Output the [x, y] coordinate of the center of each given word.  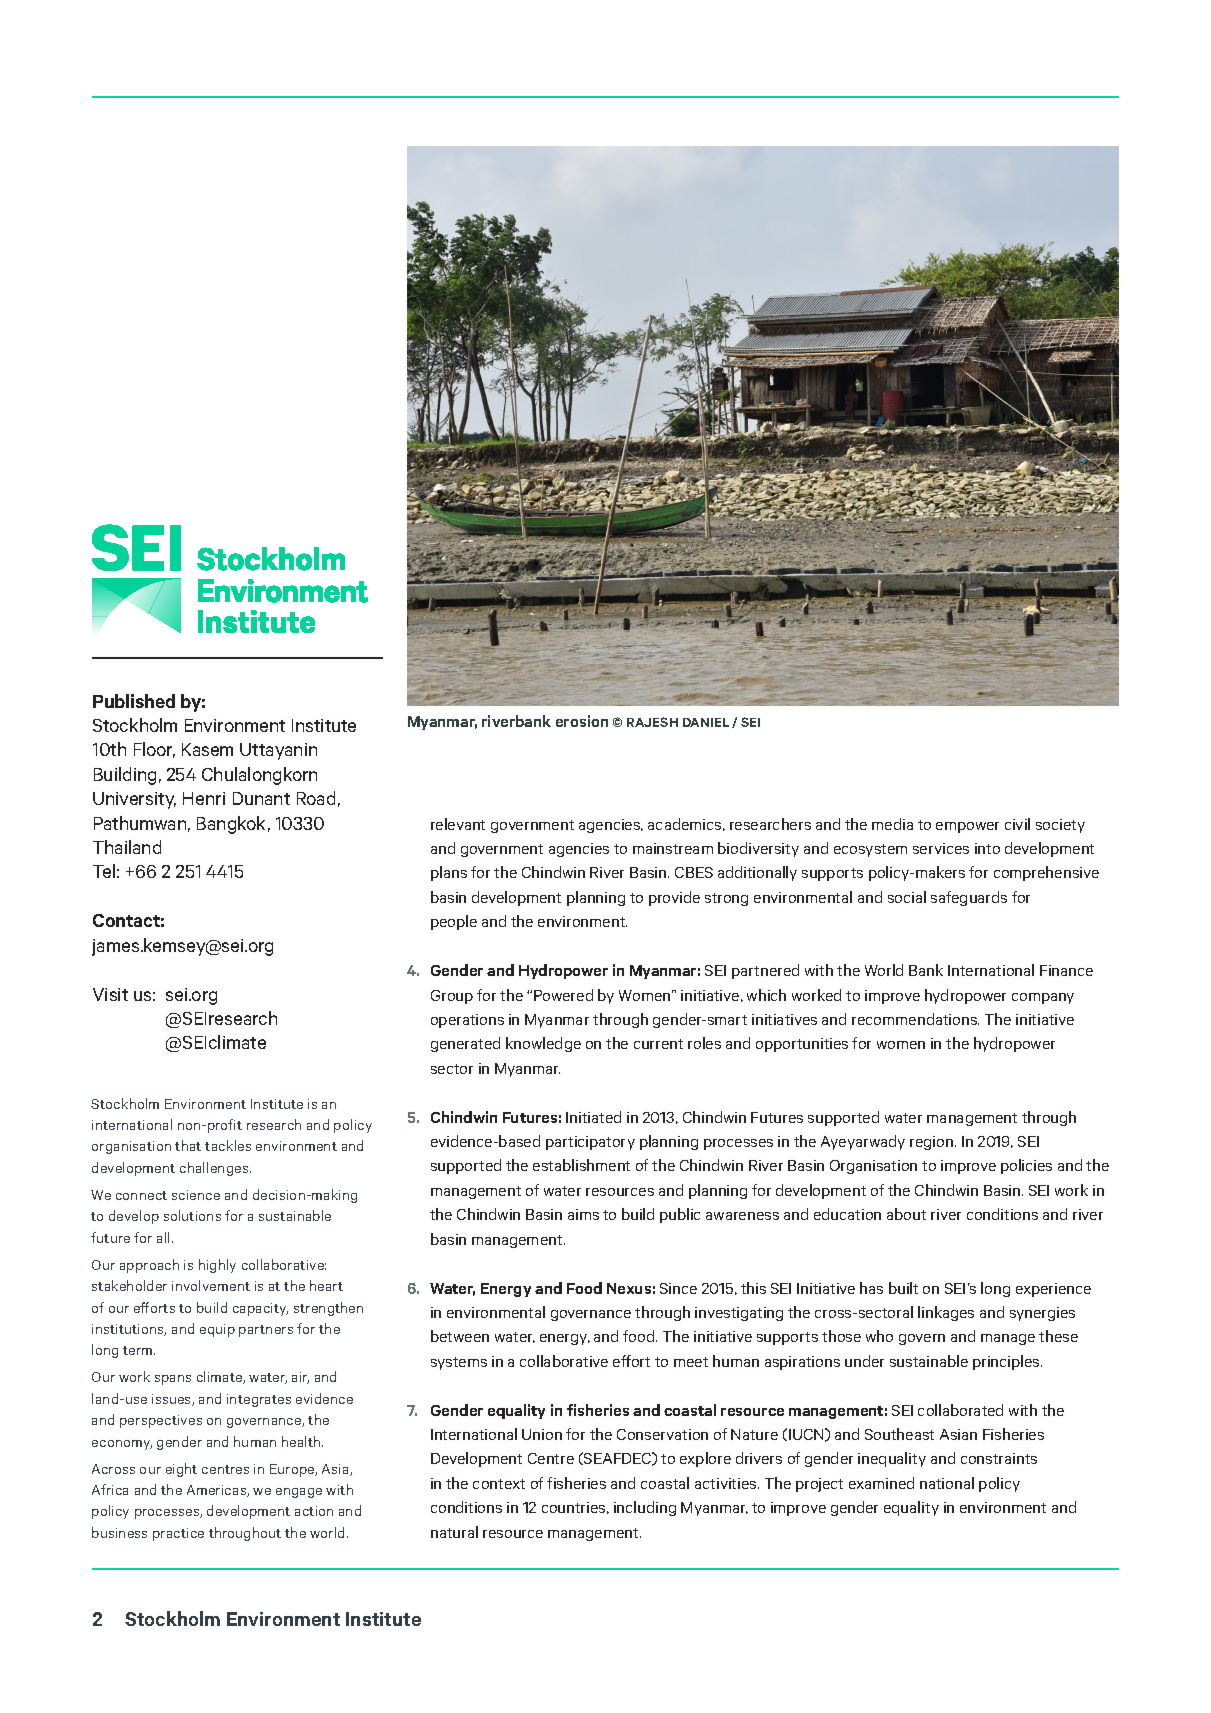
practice [178, 1534]
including [645, 1508]
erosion [582, 721]
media [892, 824]
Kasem [207, 749]
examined [881, 1483]
